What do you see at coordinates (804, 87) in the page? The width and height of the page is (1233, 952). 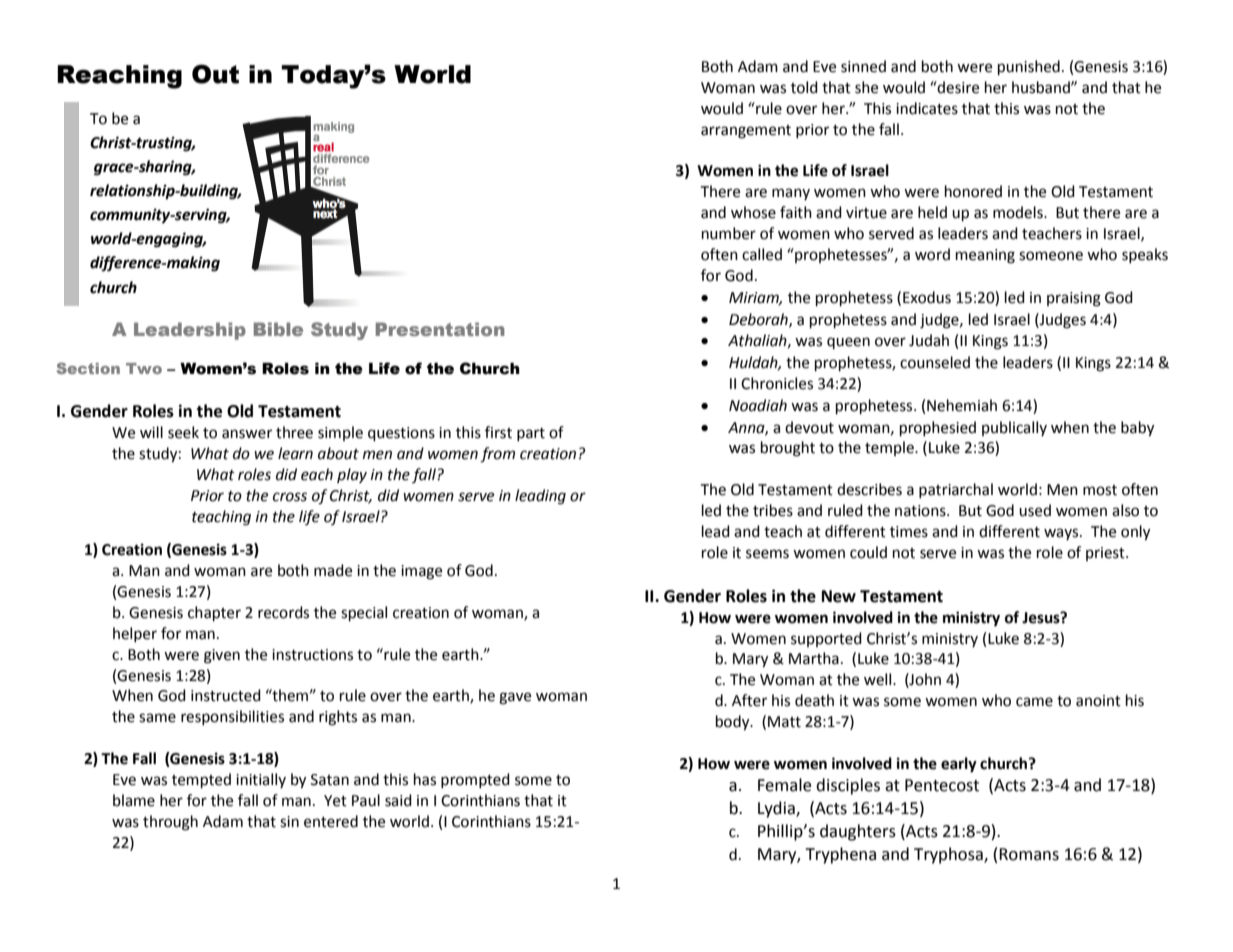 I see `told` at bounding box center [804, 87].
